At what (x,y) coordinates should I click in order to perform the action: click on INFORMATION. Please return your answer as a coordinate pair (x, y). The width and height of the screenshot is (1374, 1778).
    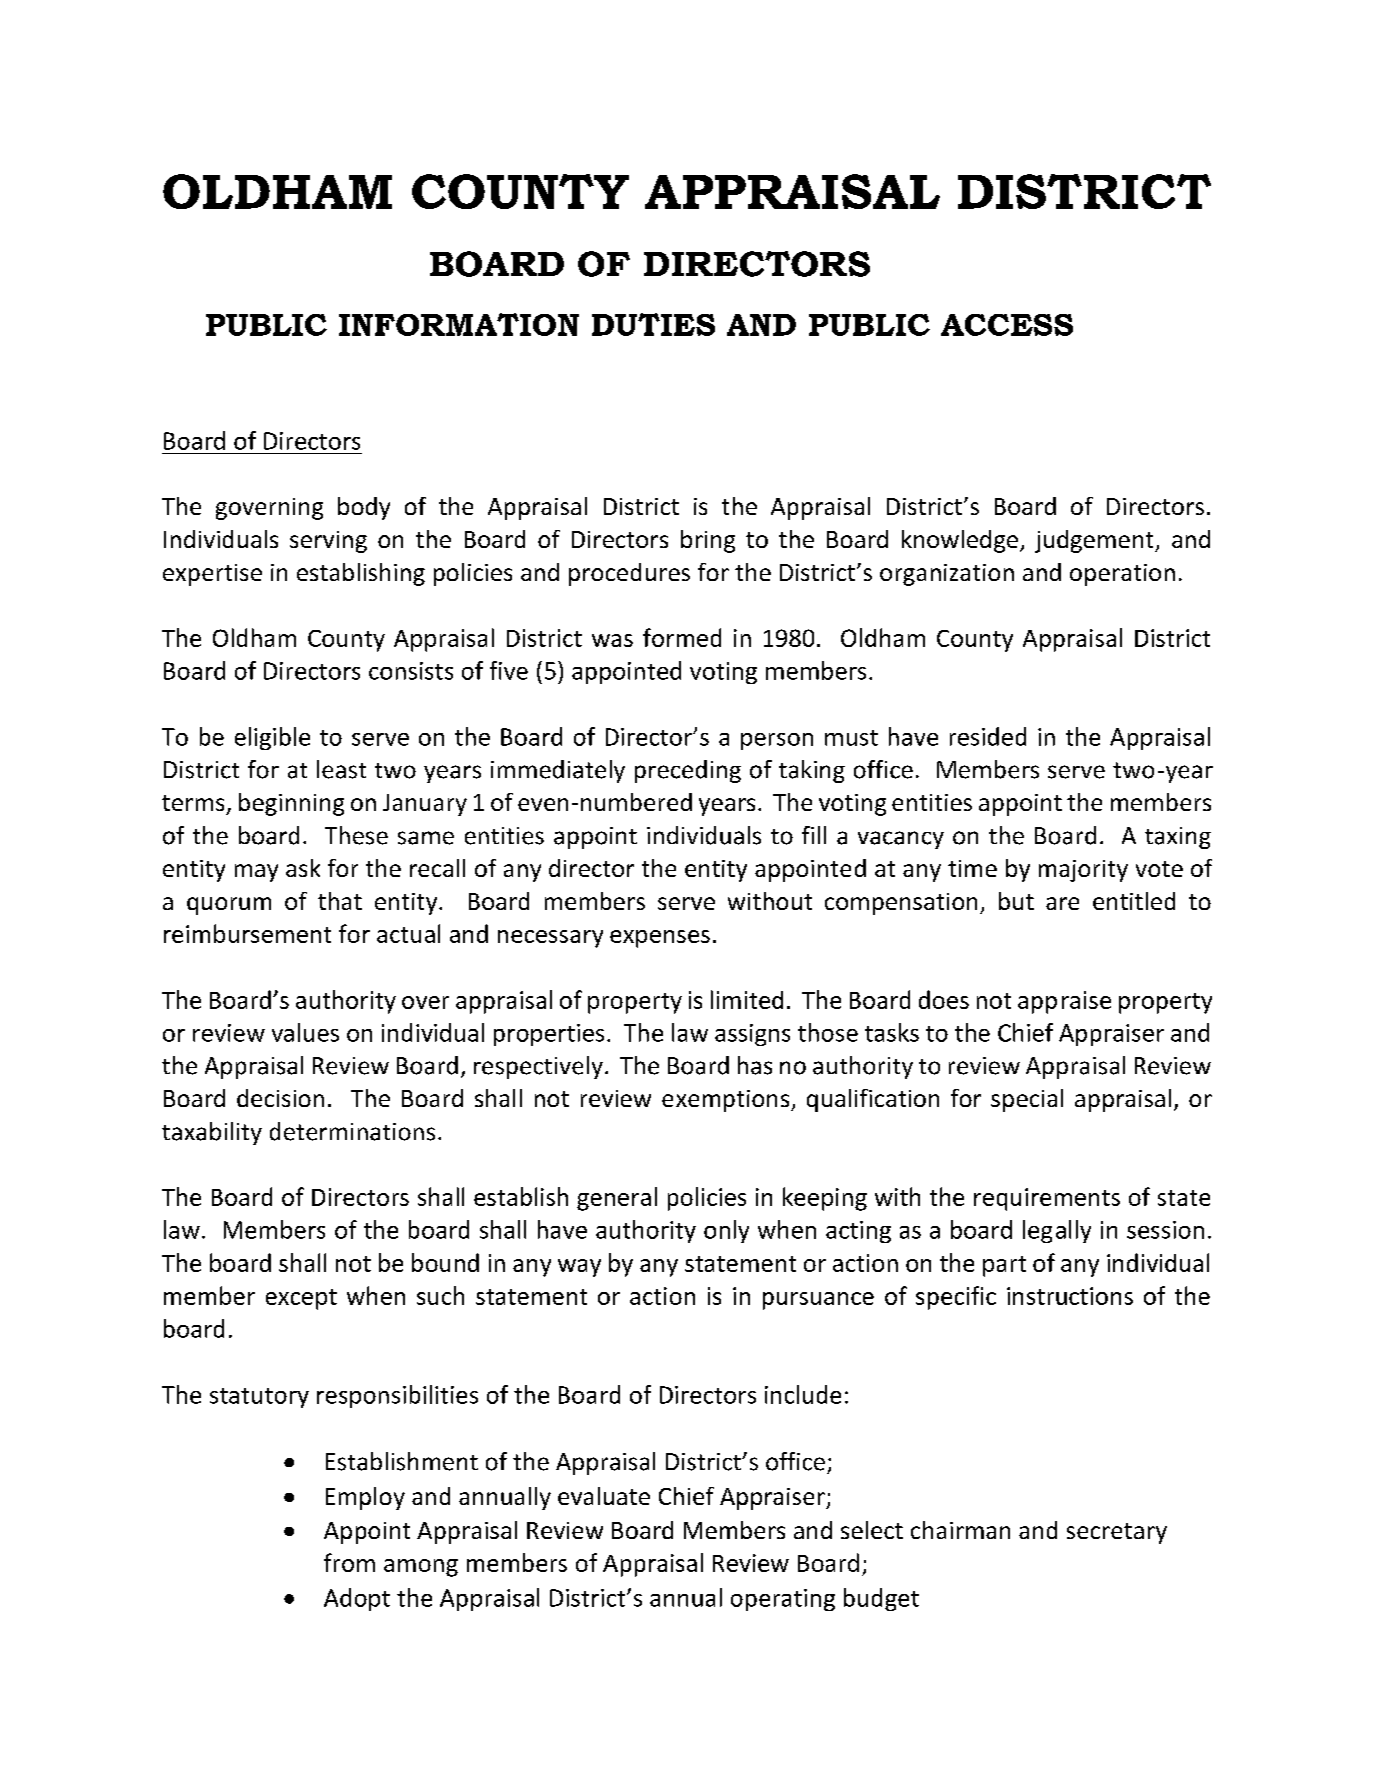
    Looking at the image, I should click on (459, 324).
